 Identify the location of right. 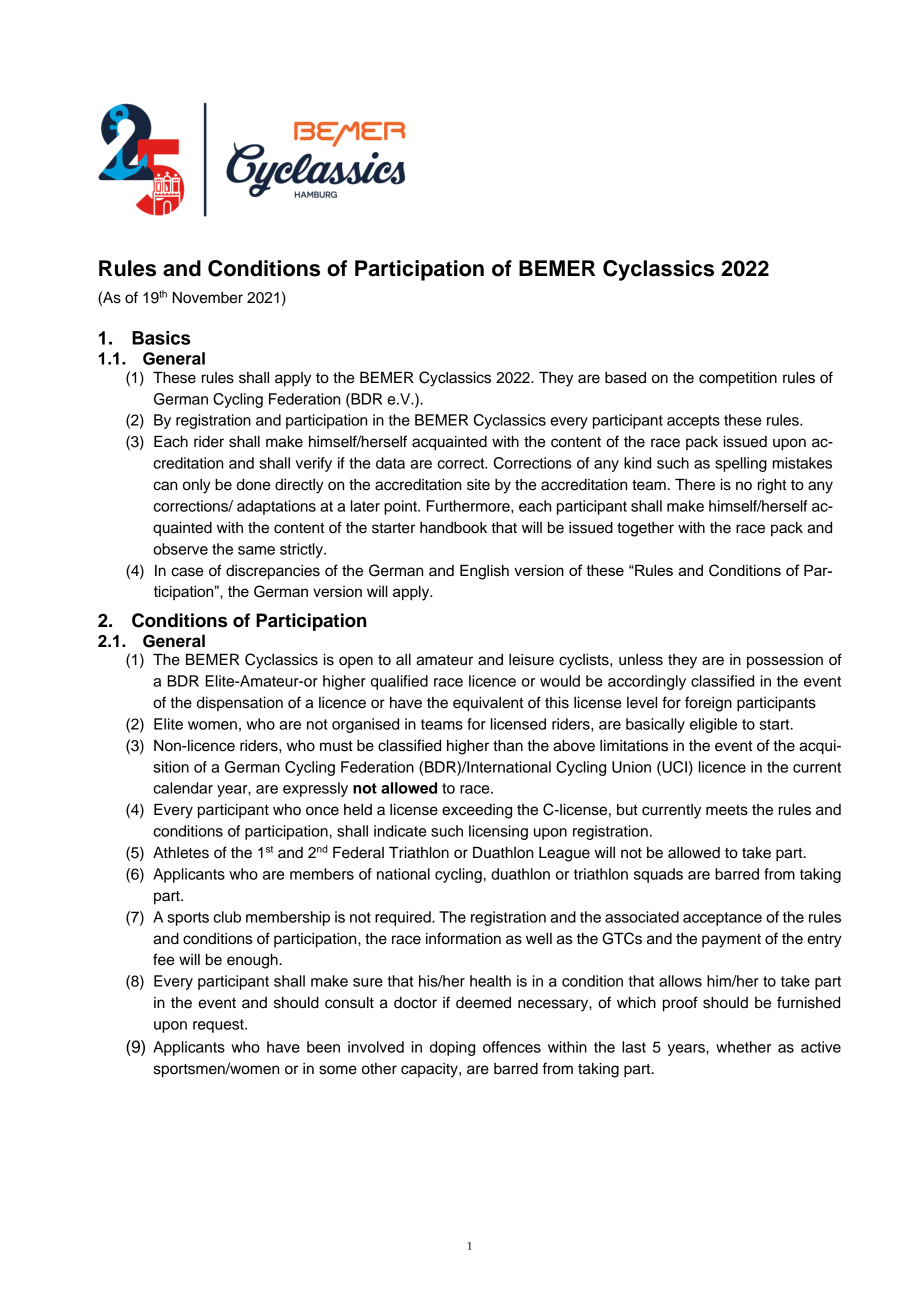
(772, 486).
